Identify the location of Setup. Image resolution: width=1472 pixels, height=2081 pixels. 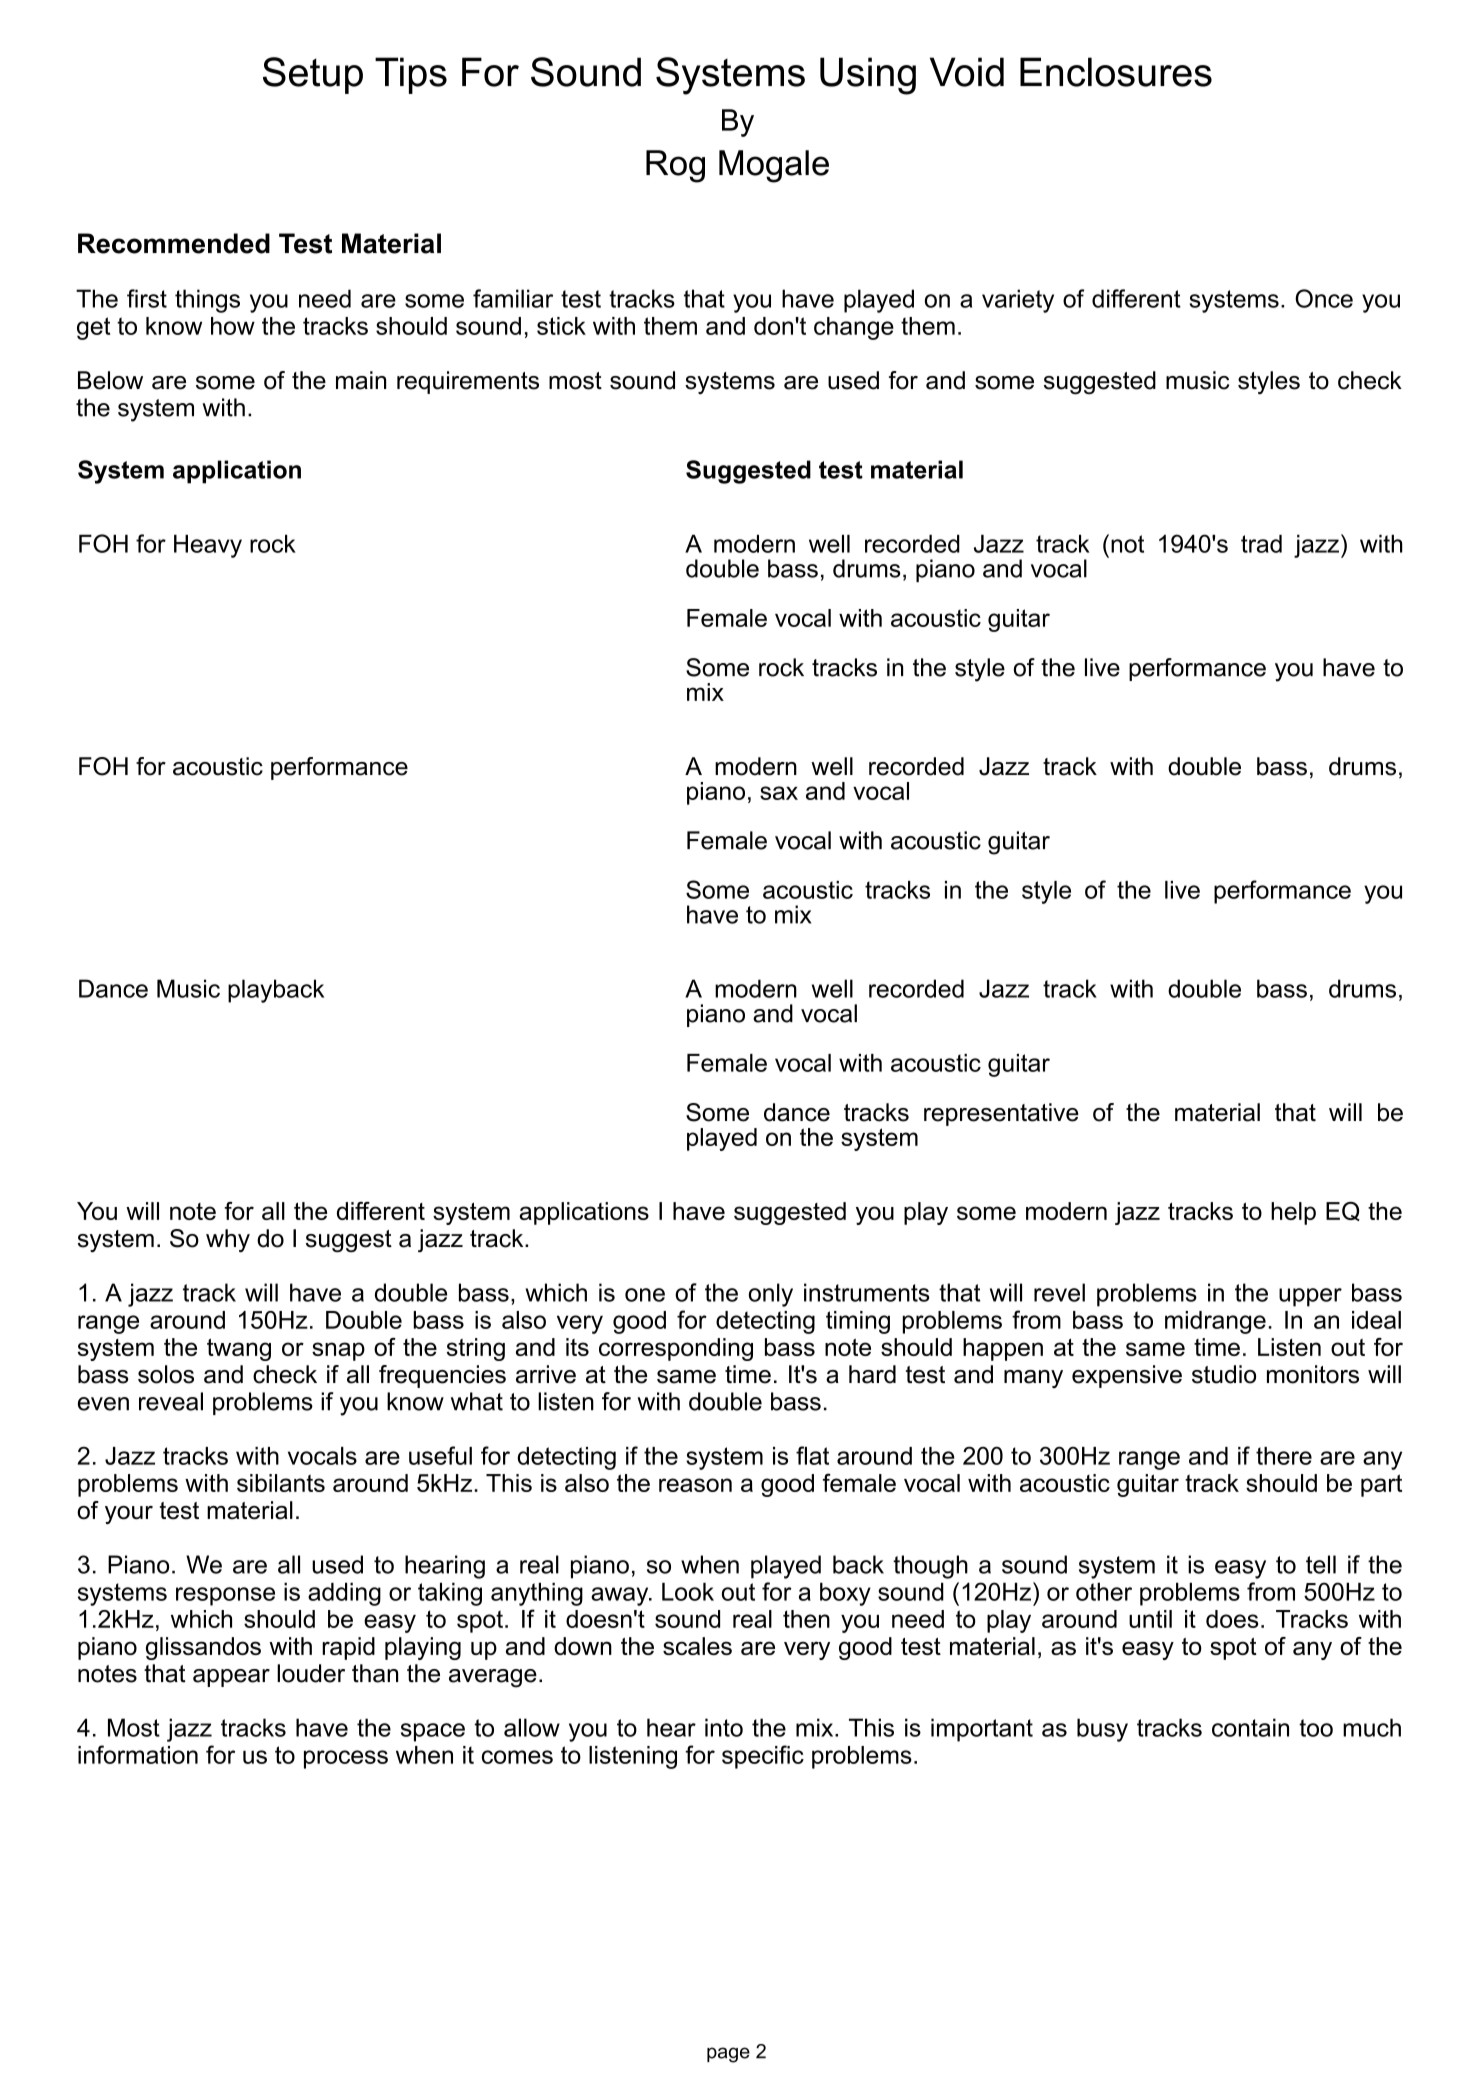
(313, 75).
